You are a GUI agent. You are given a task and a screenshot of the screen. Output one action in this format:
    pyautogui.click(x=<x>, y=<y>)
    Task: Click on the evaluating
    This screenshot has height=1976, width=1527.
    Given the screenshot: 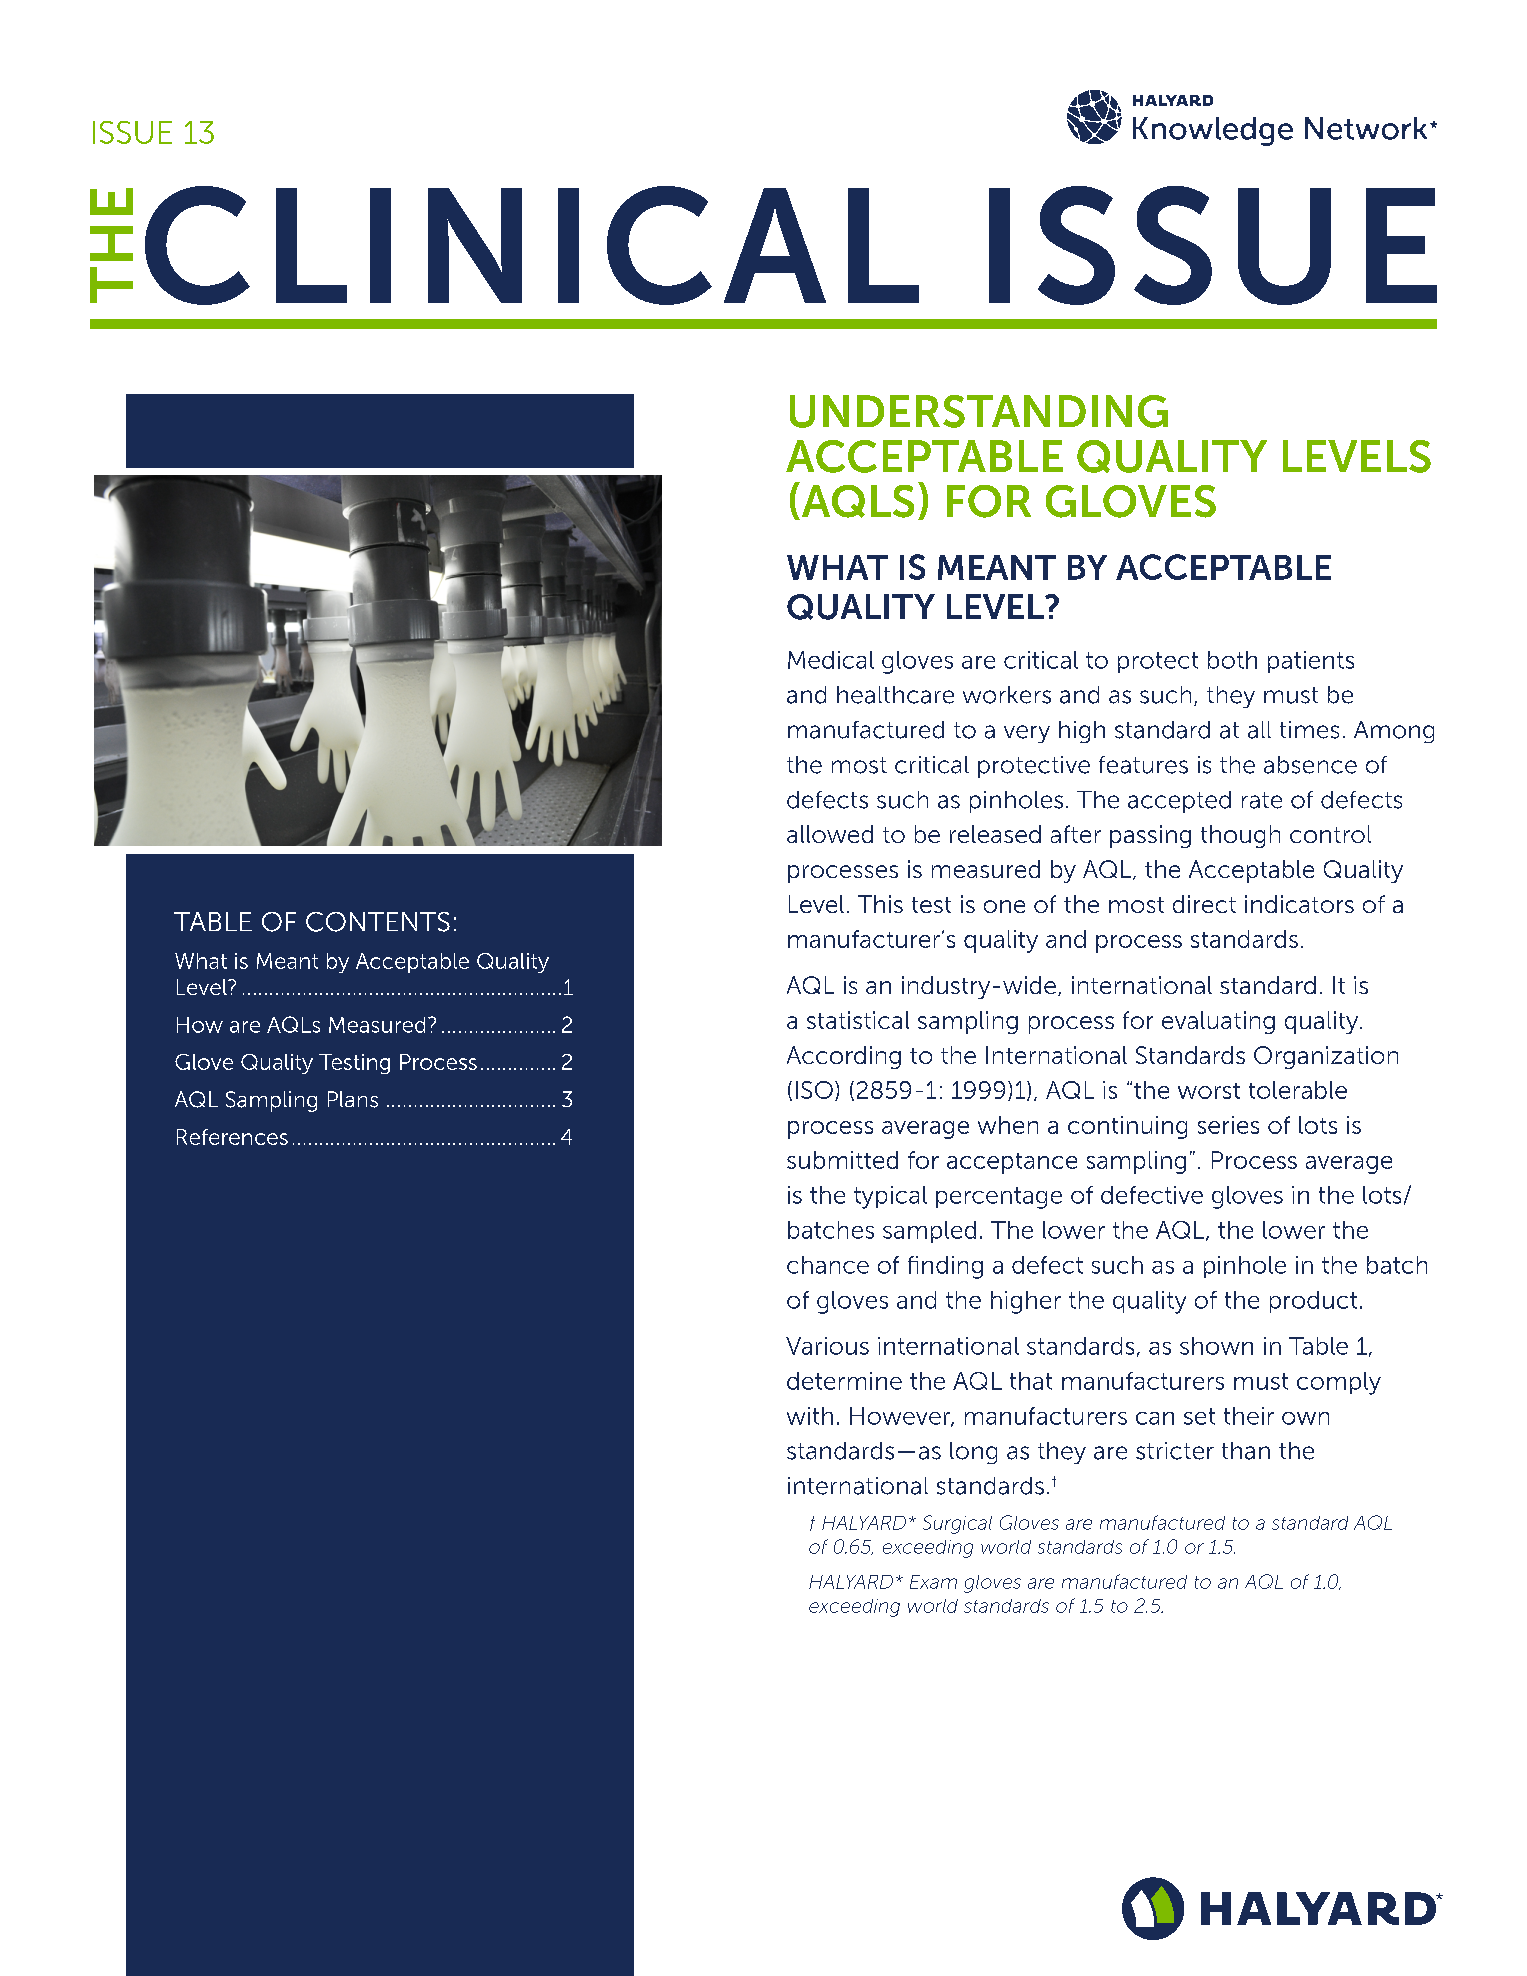 What is the action you would take?
    pyautogui.click(x=1218, y=1022)
